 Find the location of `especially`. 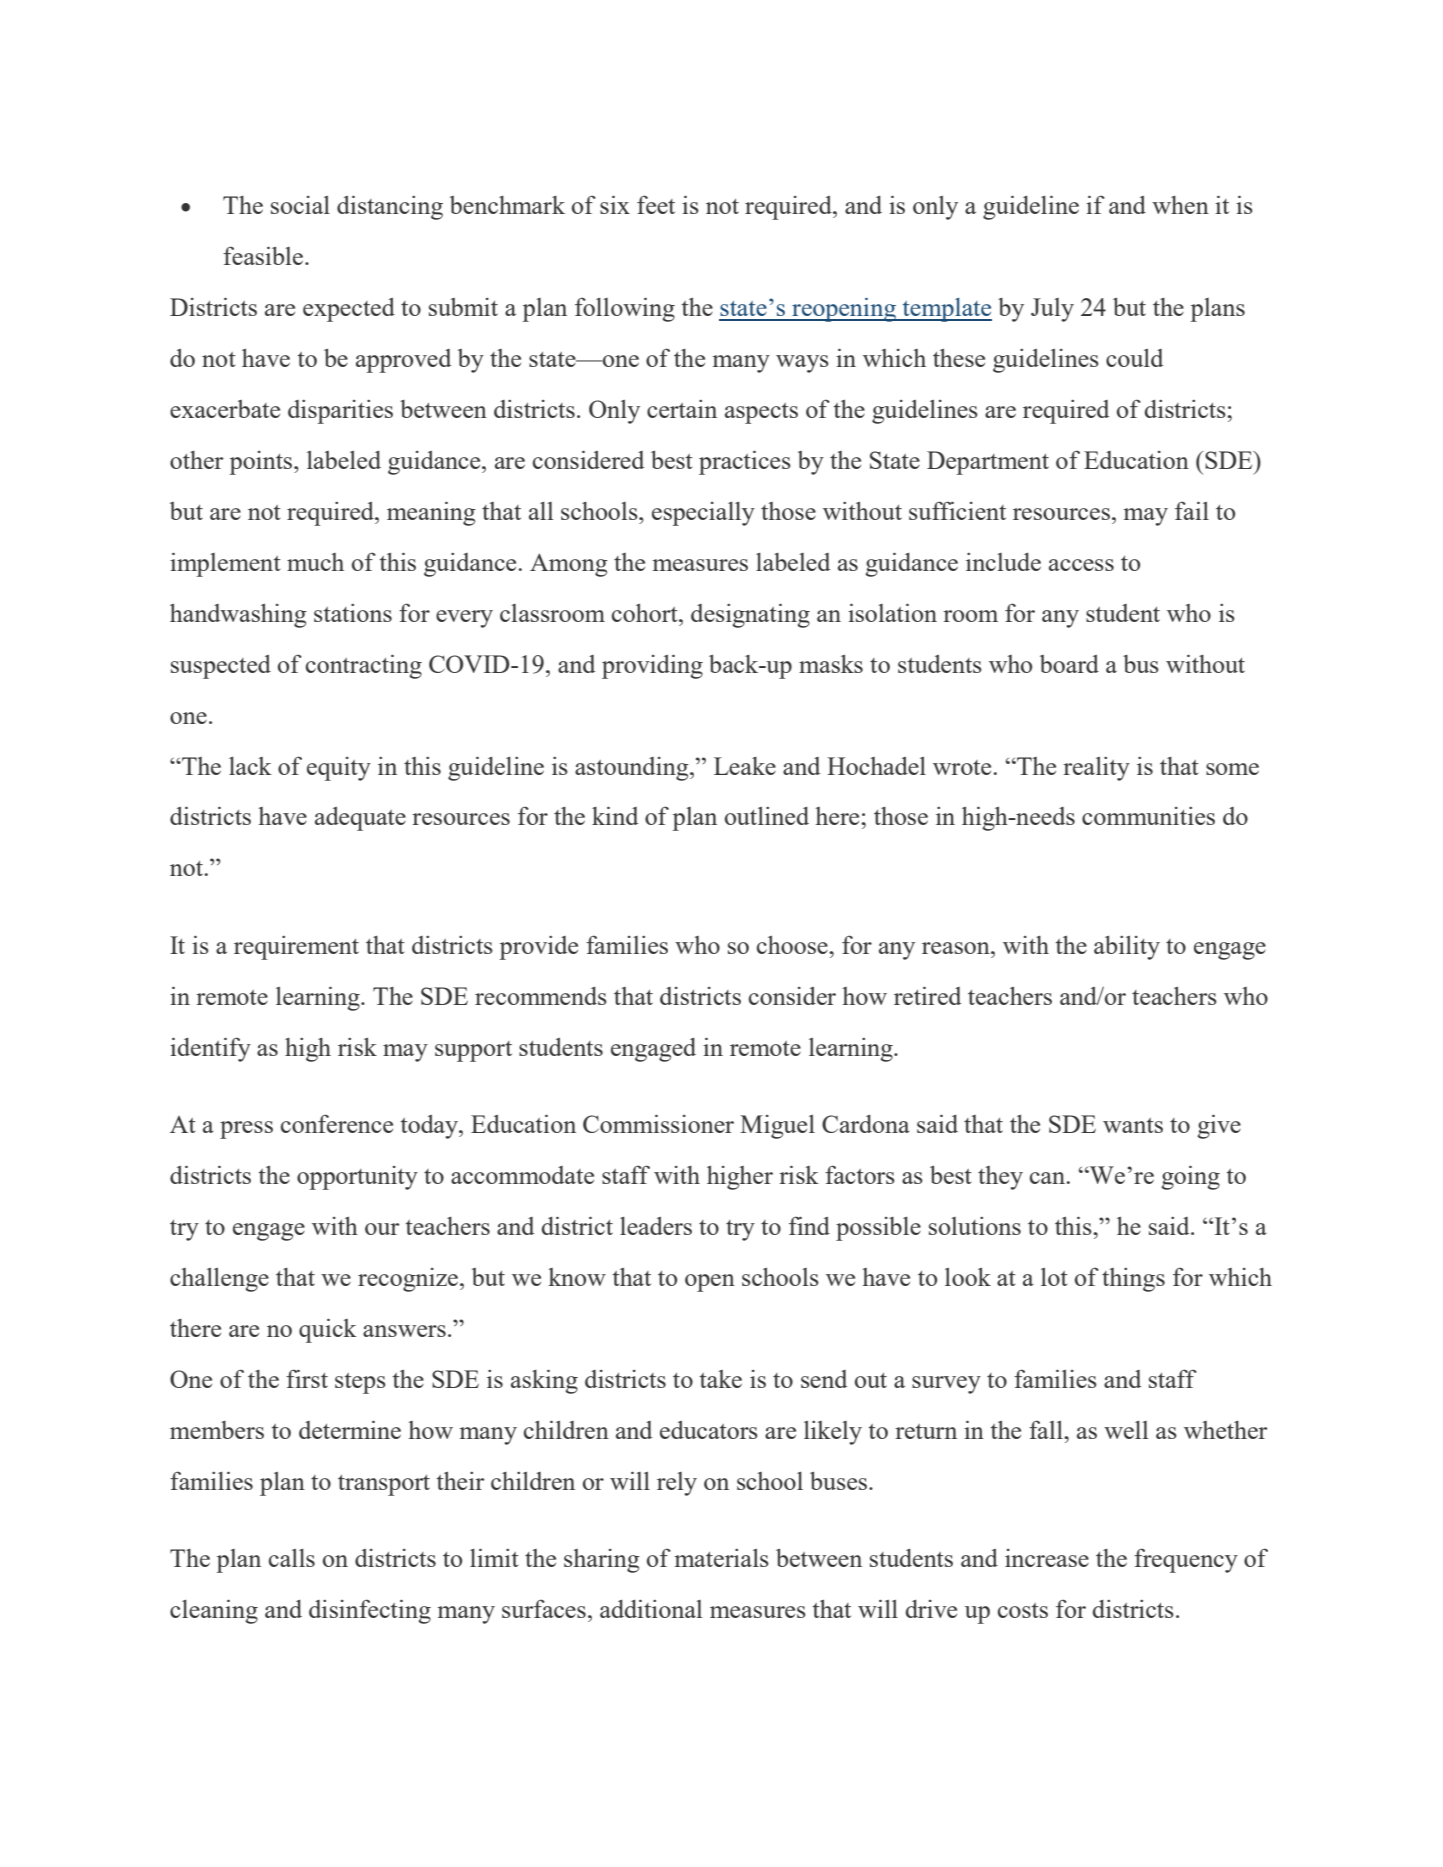

especially is located at coordinates (703, 514).
